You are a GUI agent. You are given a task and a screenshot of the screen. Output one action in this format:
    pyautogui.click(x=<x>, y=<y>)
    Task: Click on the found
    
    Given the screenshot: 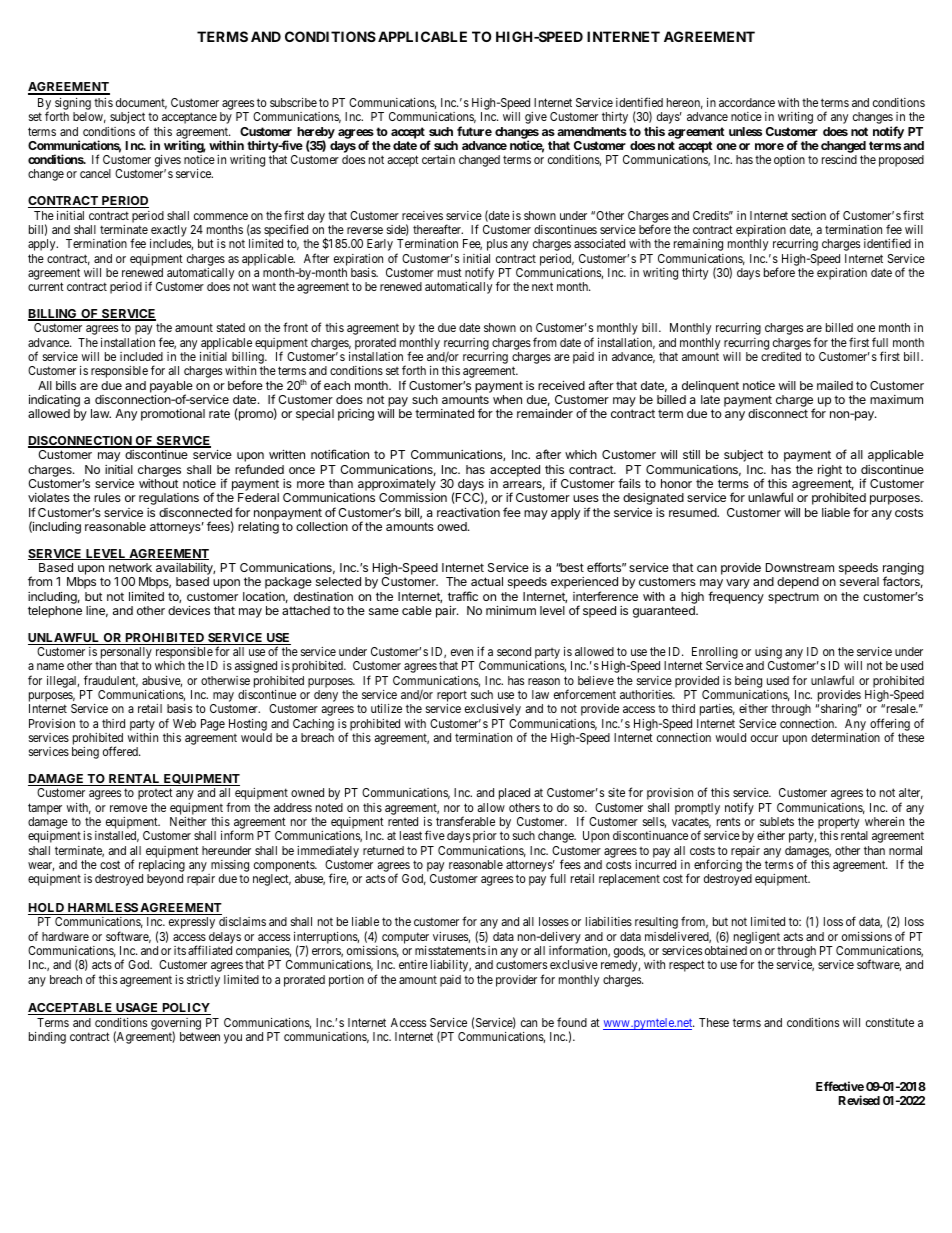 What is the action you would take?
    pyautogui.click(x=572, y=1022)
